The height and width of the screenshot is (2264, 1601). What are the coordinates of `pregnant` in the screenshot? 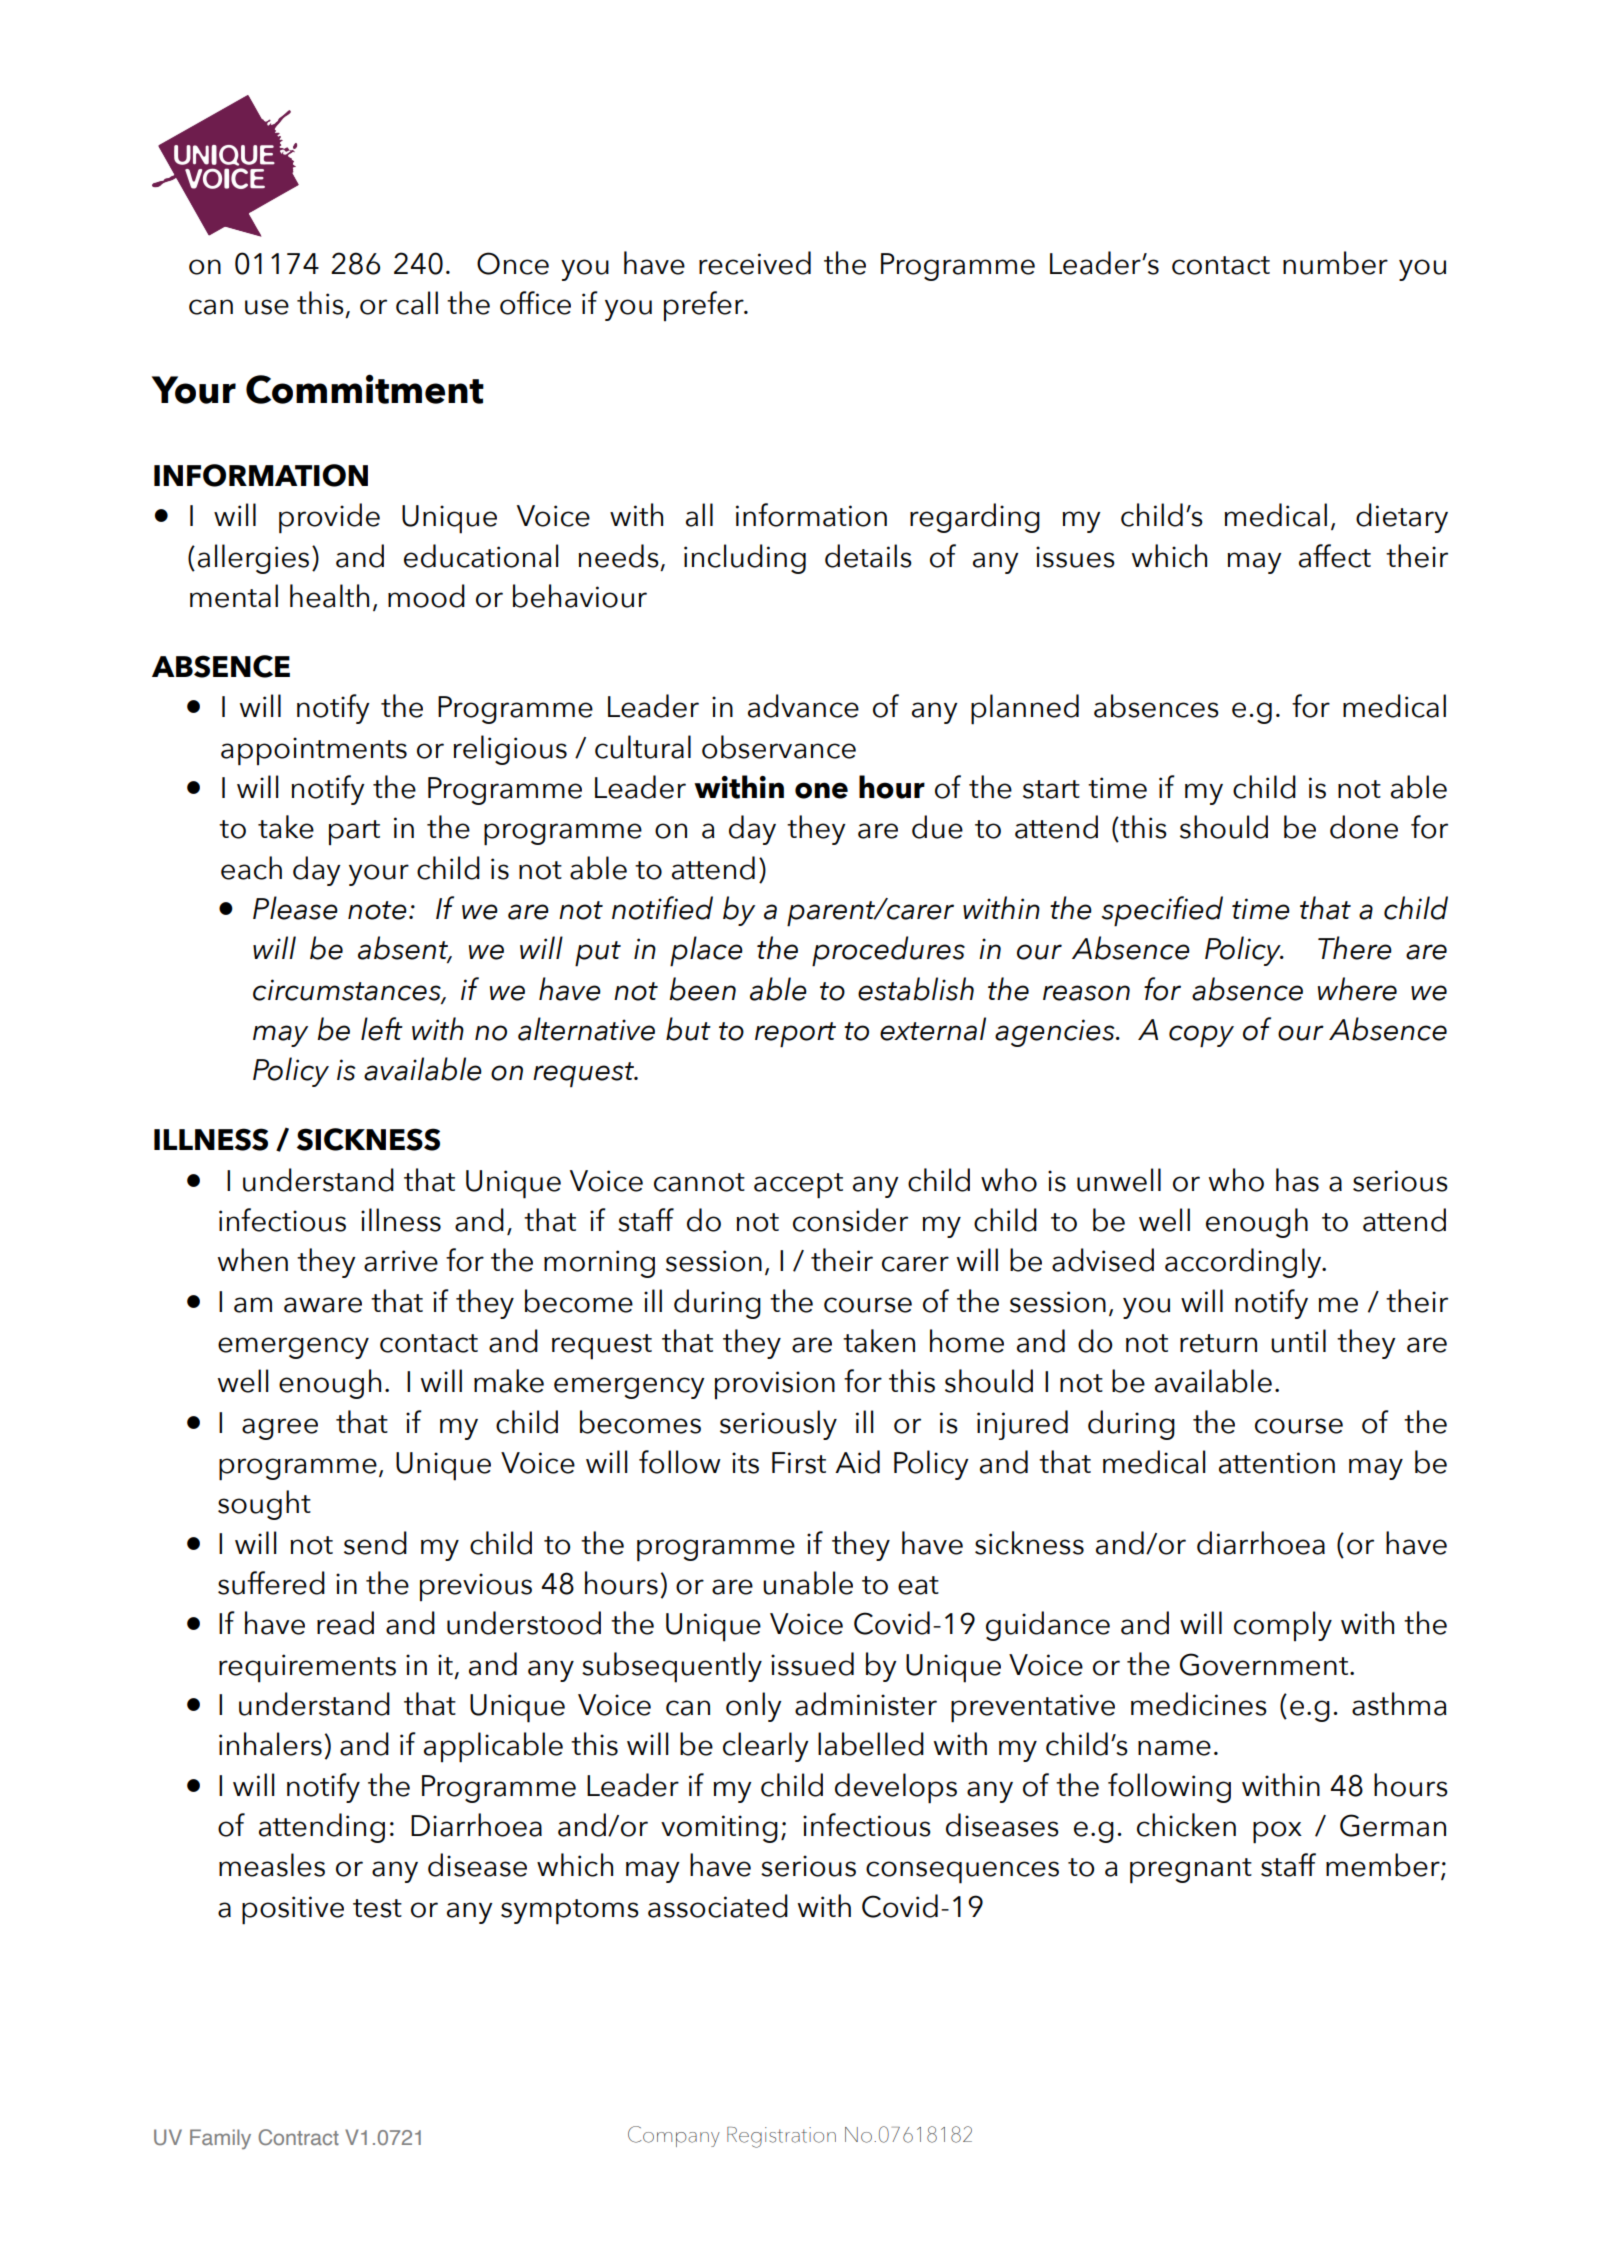 It's located at (1191, 1871).
